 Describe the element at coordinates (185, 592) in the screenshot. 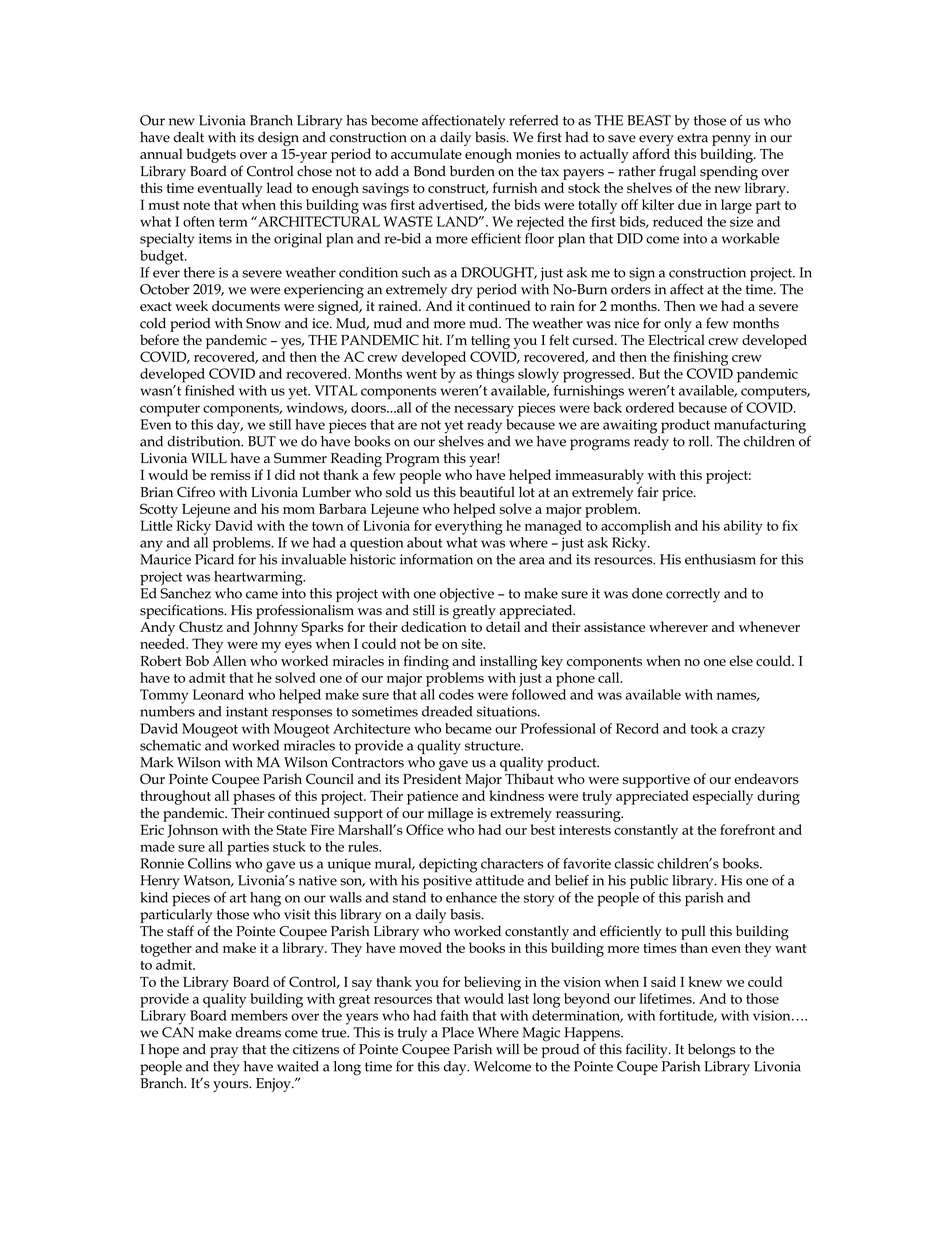

I see `Sanchez` at that location.
